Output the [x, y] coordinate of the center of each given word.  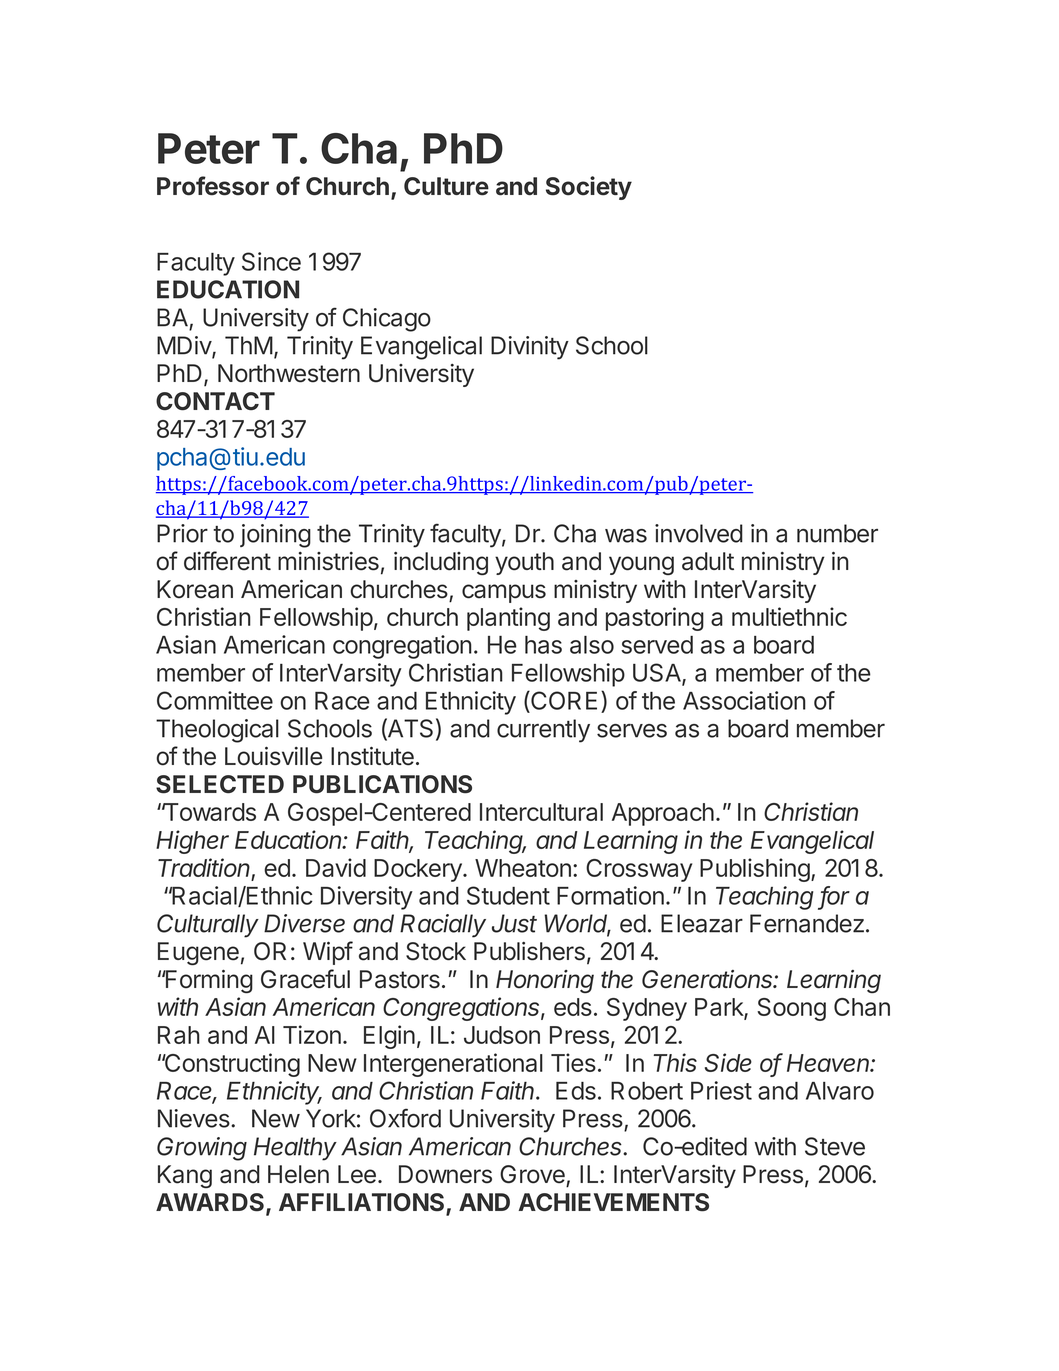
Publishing [755, 870]
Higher [192, 842]
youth [524, 563]
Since [271, 261]
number [837, 533]
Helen [298, 1174]
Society [589, 188]
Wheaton [523, 868]
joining [275, 536]
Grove [532, 1174]
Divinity [530, 348]
